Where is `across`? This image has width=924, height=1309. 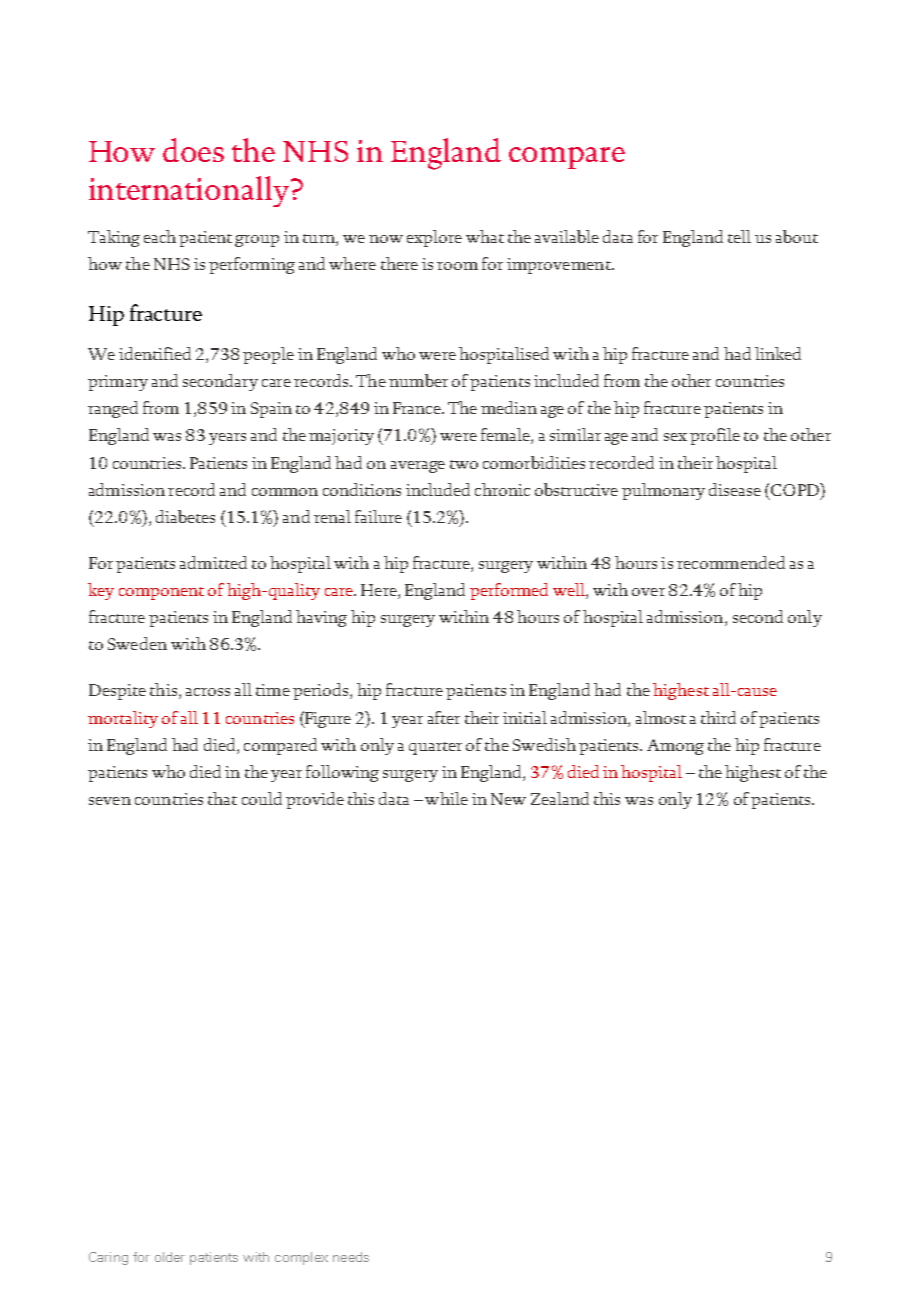
across is located at coordinates (208, 692).
